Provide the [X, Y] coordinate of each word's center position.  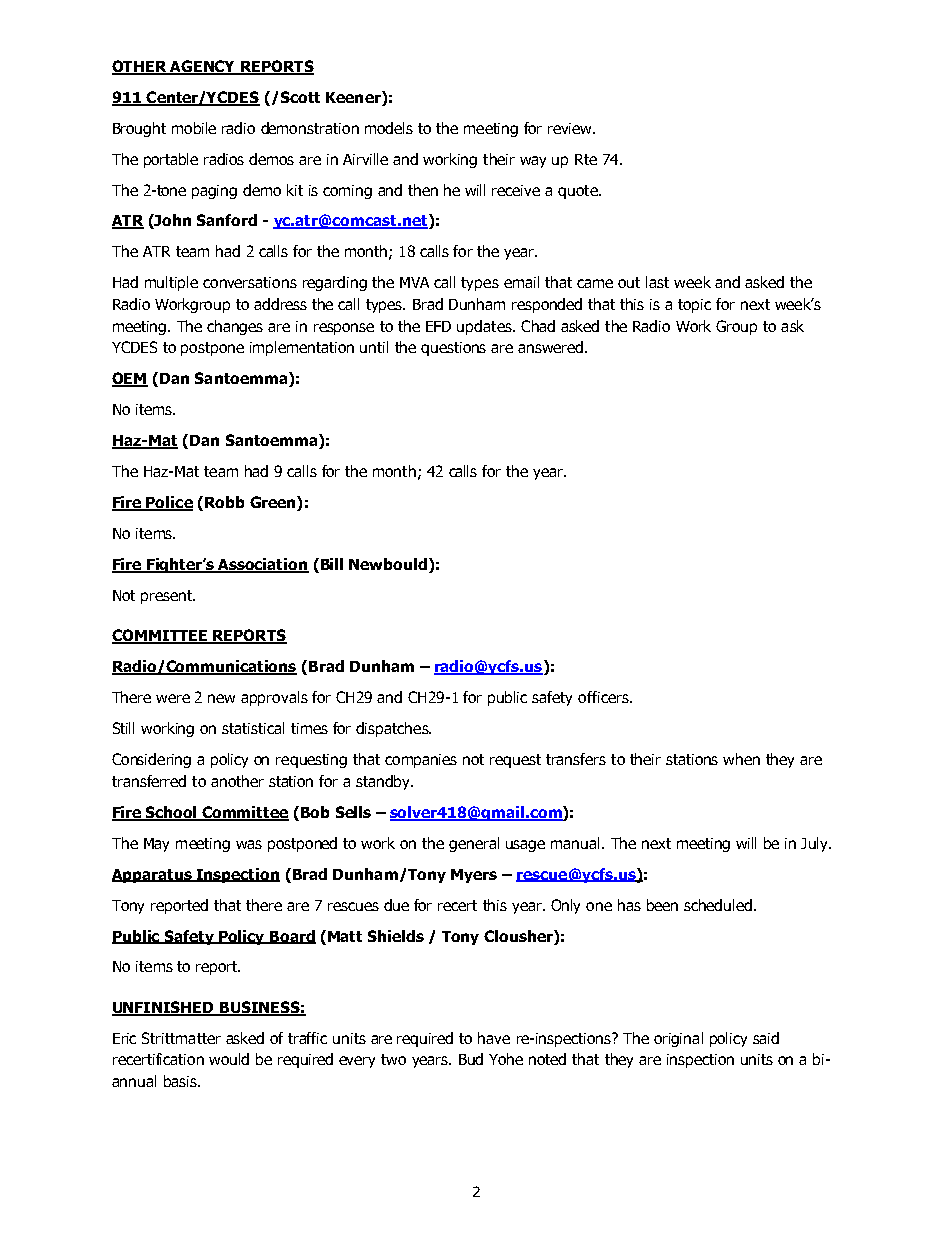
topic [694, 306]
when [741, 759]
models [389, 128]
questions [453, 349]
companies [421, 761]
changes [235, 327]
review [571, 128]
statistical [253, 728]
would [229, 1059]
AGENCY [203, 67]
